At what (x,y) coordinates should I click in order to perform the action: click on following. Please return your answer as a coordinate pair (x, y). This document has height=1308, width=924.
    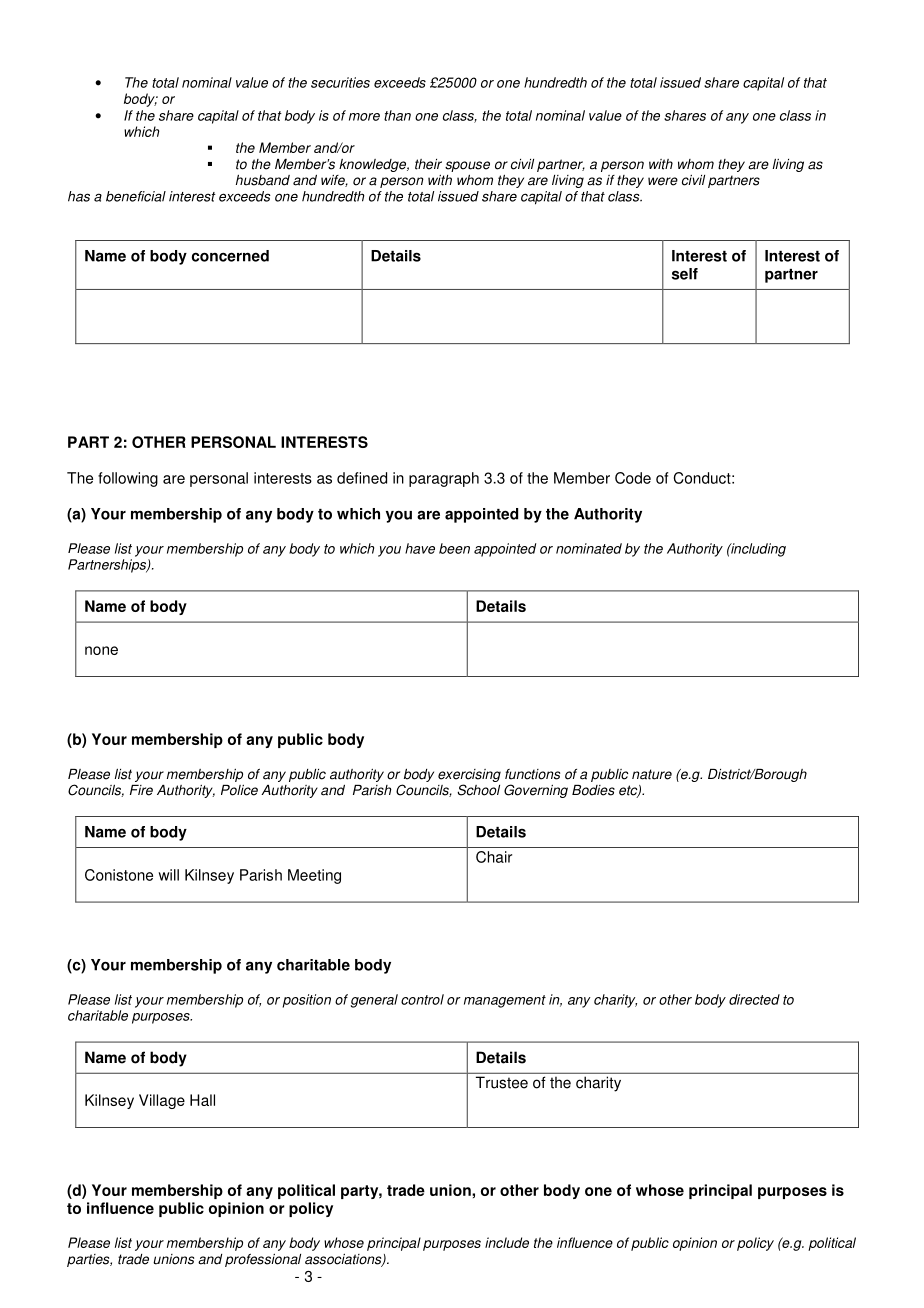
    Looking at the image, I should click on (128, 479).
